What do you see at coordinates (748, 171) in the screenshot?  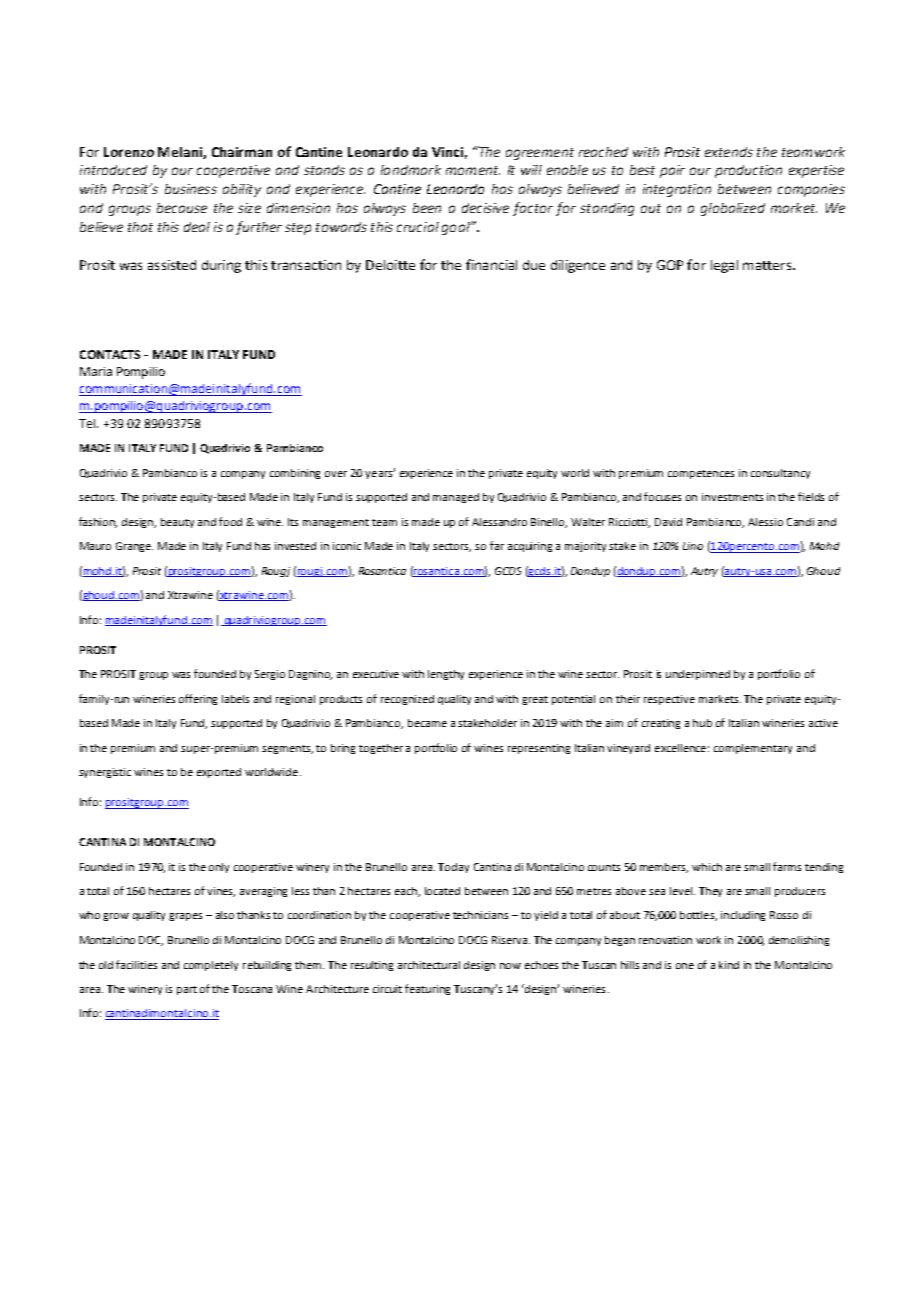 I see `production` at bounding box center [748, 171].
